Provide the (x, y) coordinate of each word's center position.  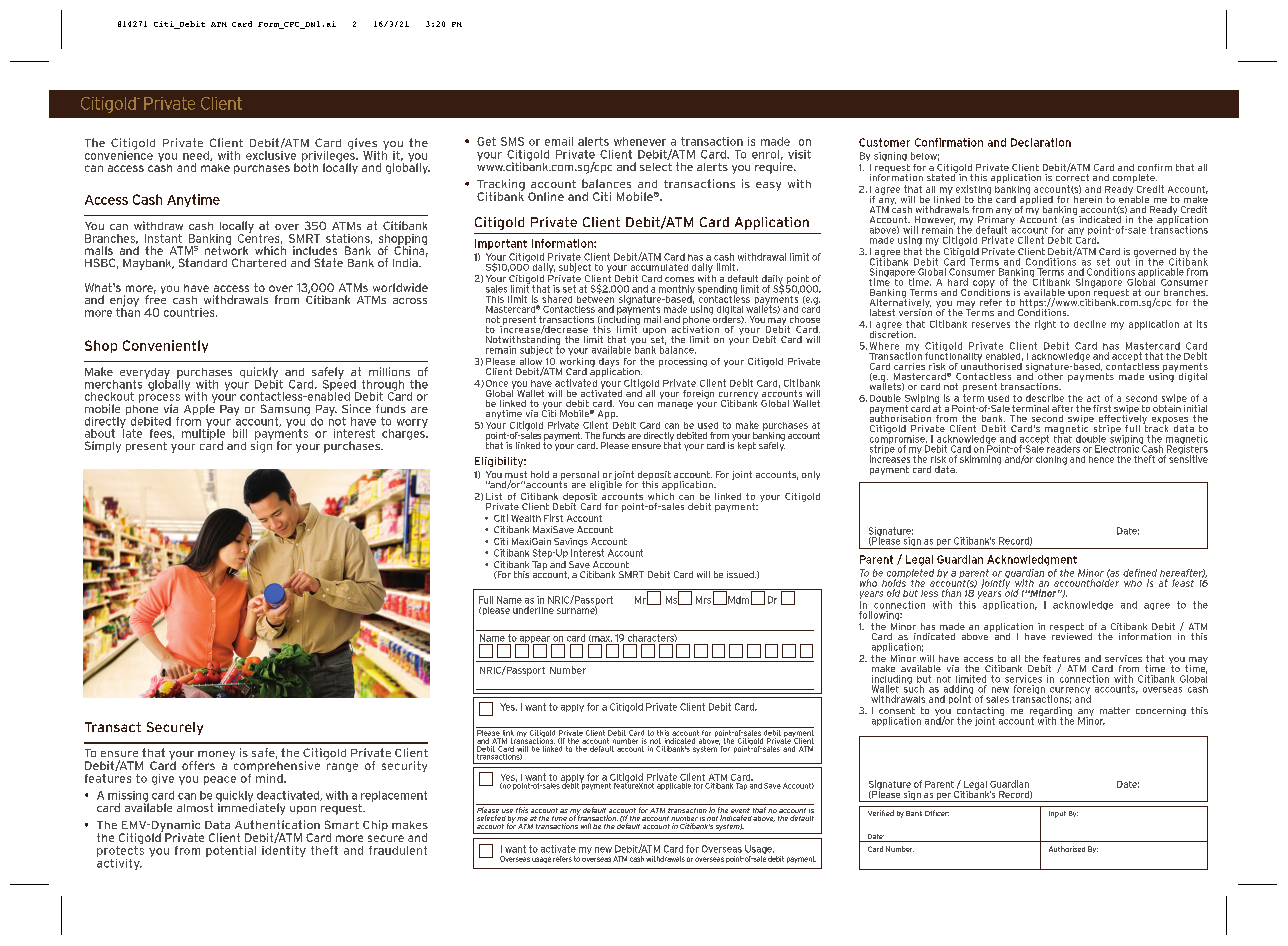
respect (1067, 628)
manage (675, 405)
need (197, 156)
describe (1045, 398)
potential (231, 851)
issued (741, 574)
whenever (640, 141)
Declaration (1041, 142)
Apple (199, 408)
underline (533, 610)
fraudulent (398, 850)
